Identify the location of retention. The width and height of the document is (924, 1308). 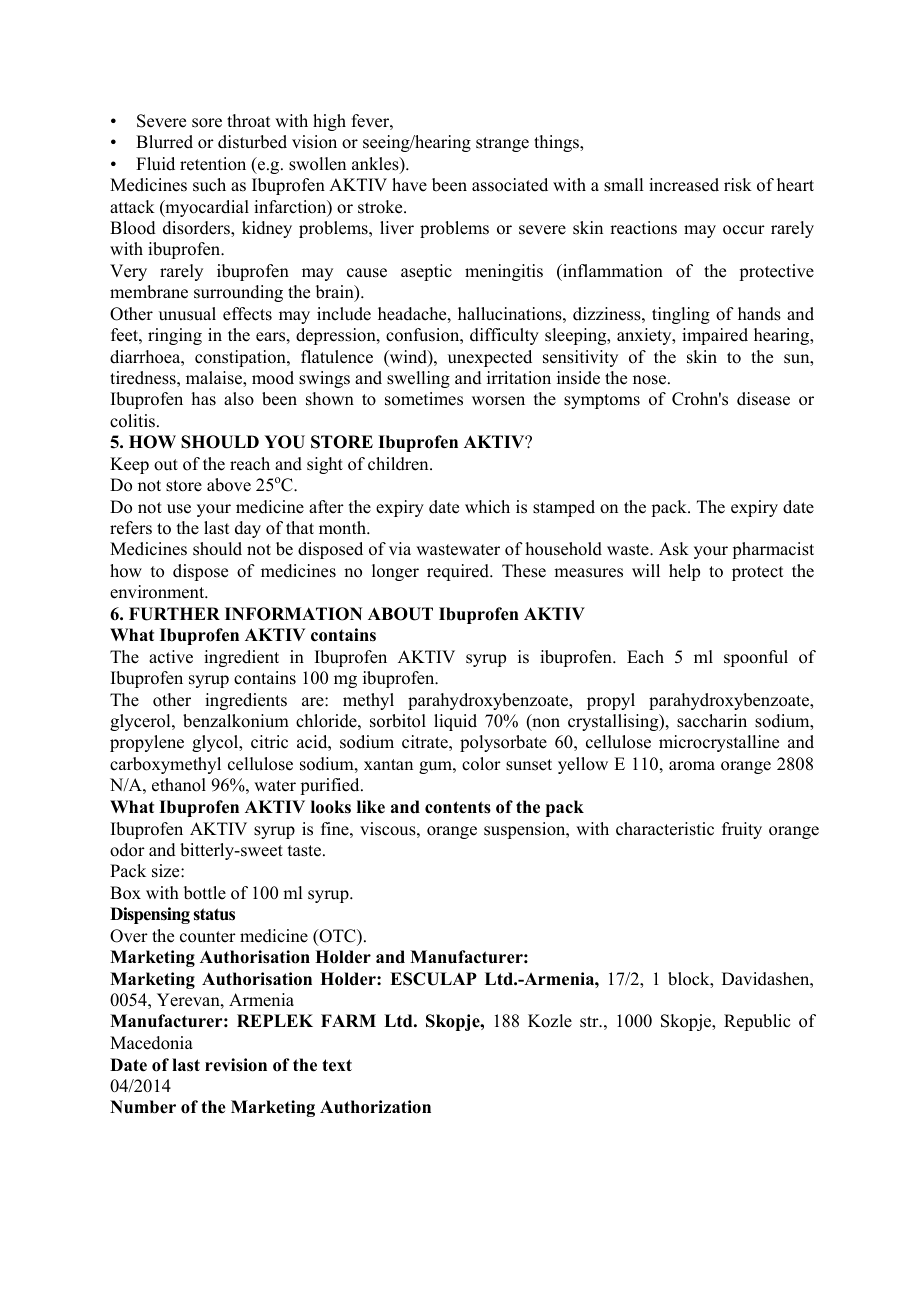
(213, 164).
